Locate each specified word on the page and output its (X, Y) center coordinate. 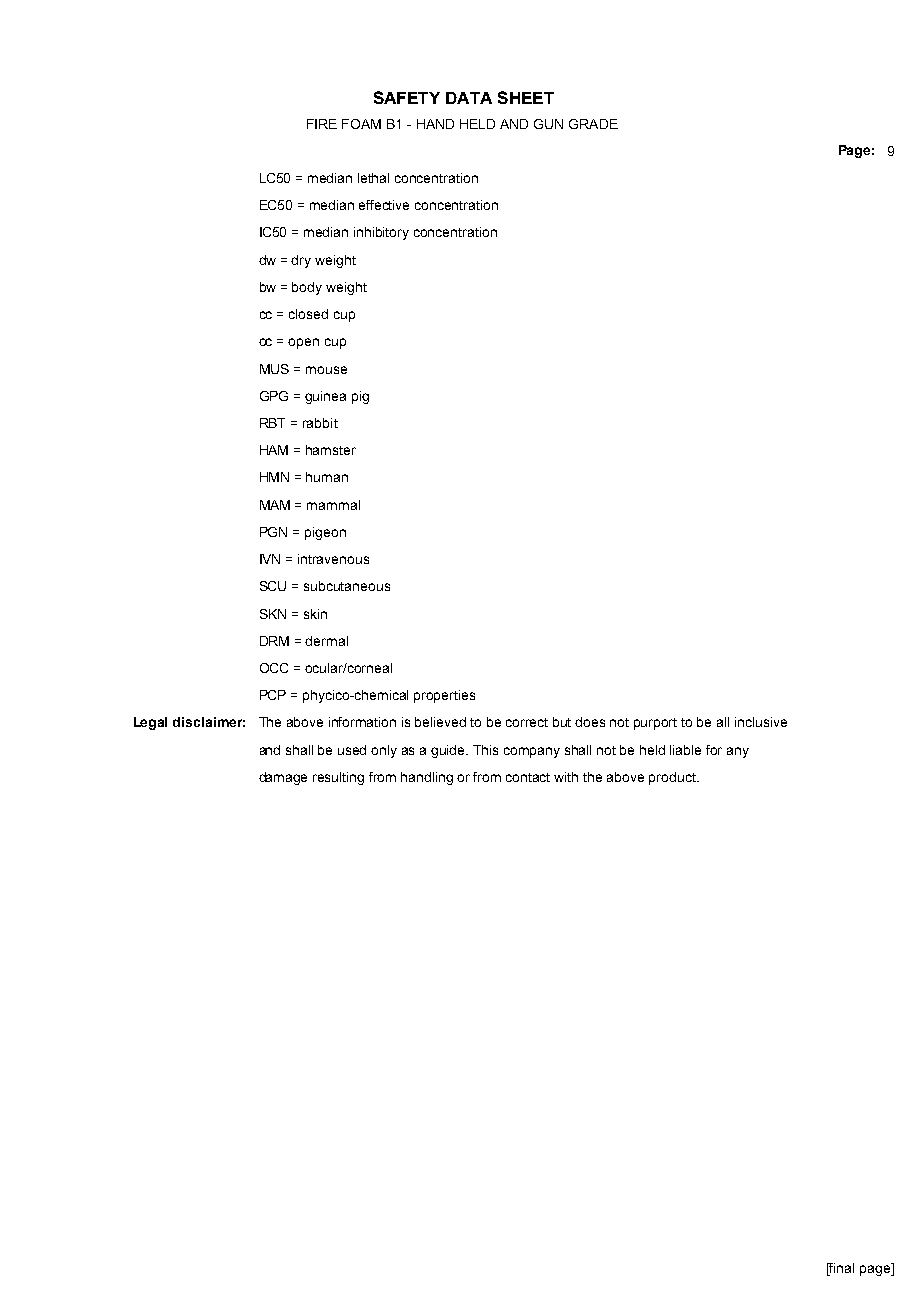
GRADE (593, 124)
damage (283, 778)
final (841, 1268)
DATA (469, 98)
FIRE (322, 124)
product (673, 778)
